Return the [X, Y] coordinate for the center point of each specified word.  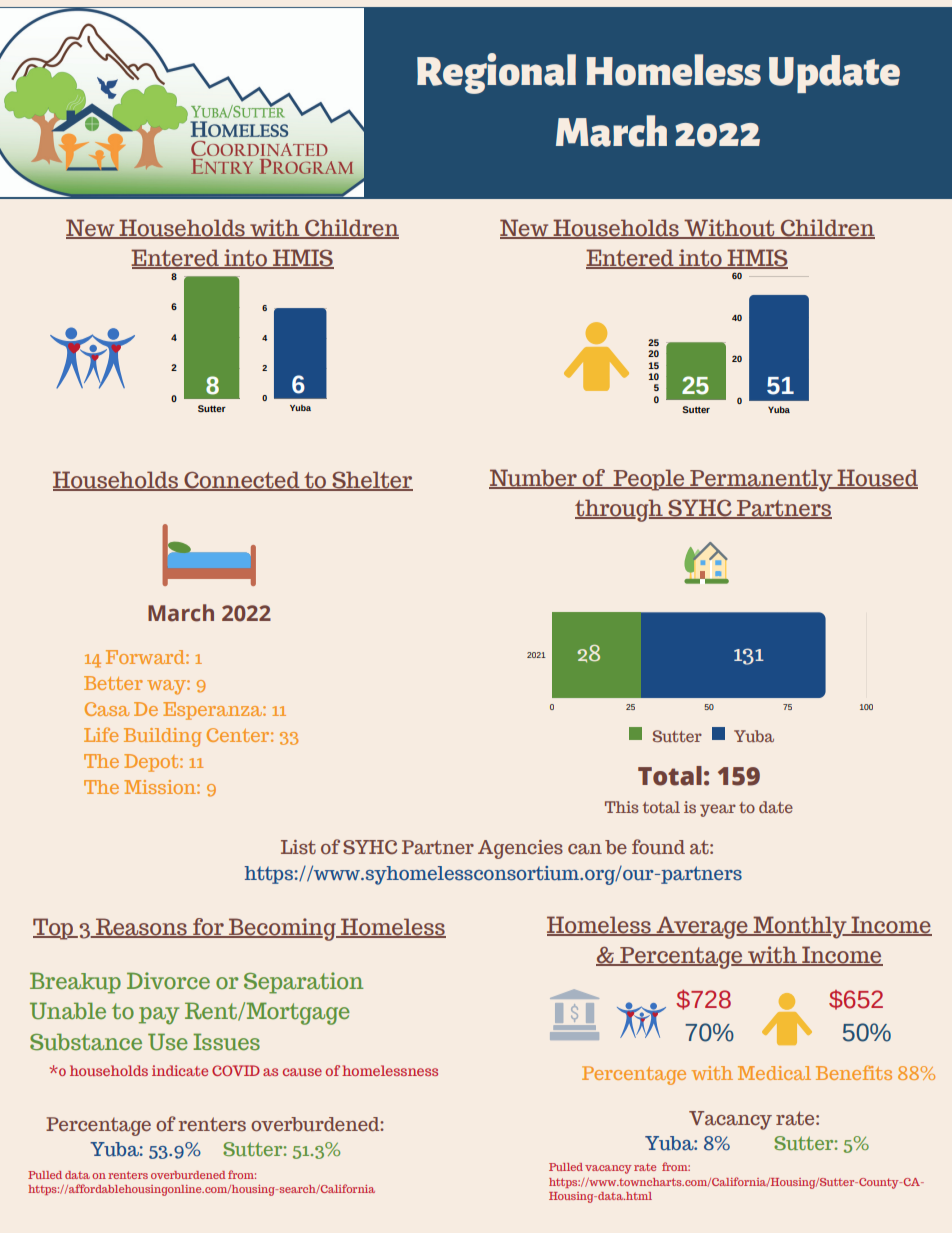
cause [302, 1072]
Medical [774, 1073]
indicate [180, 1070]
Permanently [761, 480]
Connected [242, 481]
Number [534, 479]
